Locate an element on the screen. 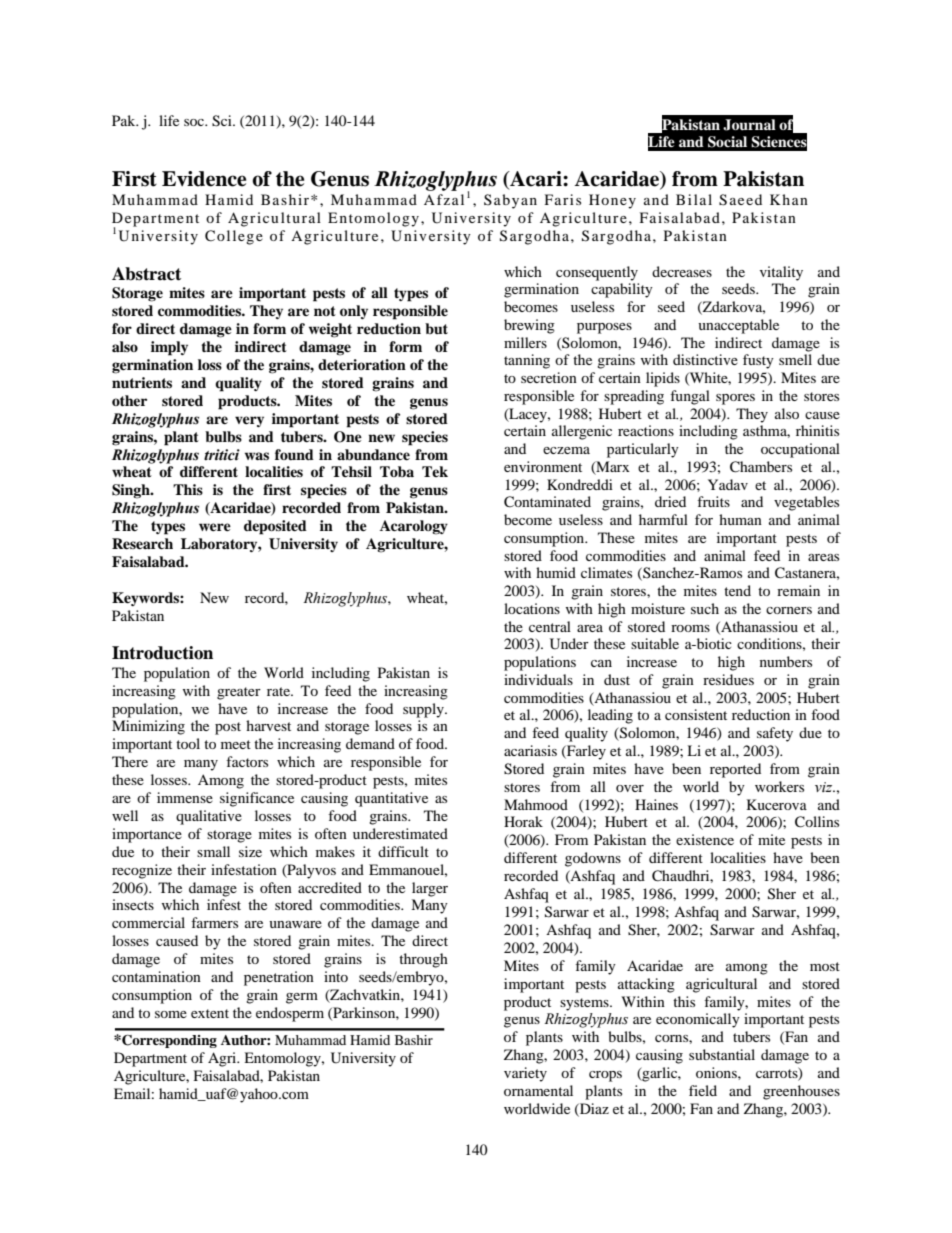 This screenshot has height=1233, width=952. extent is located at coordinates (210, 1013).
